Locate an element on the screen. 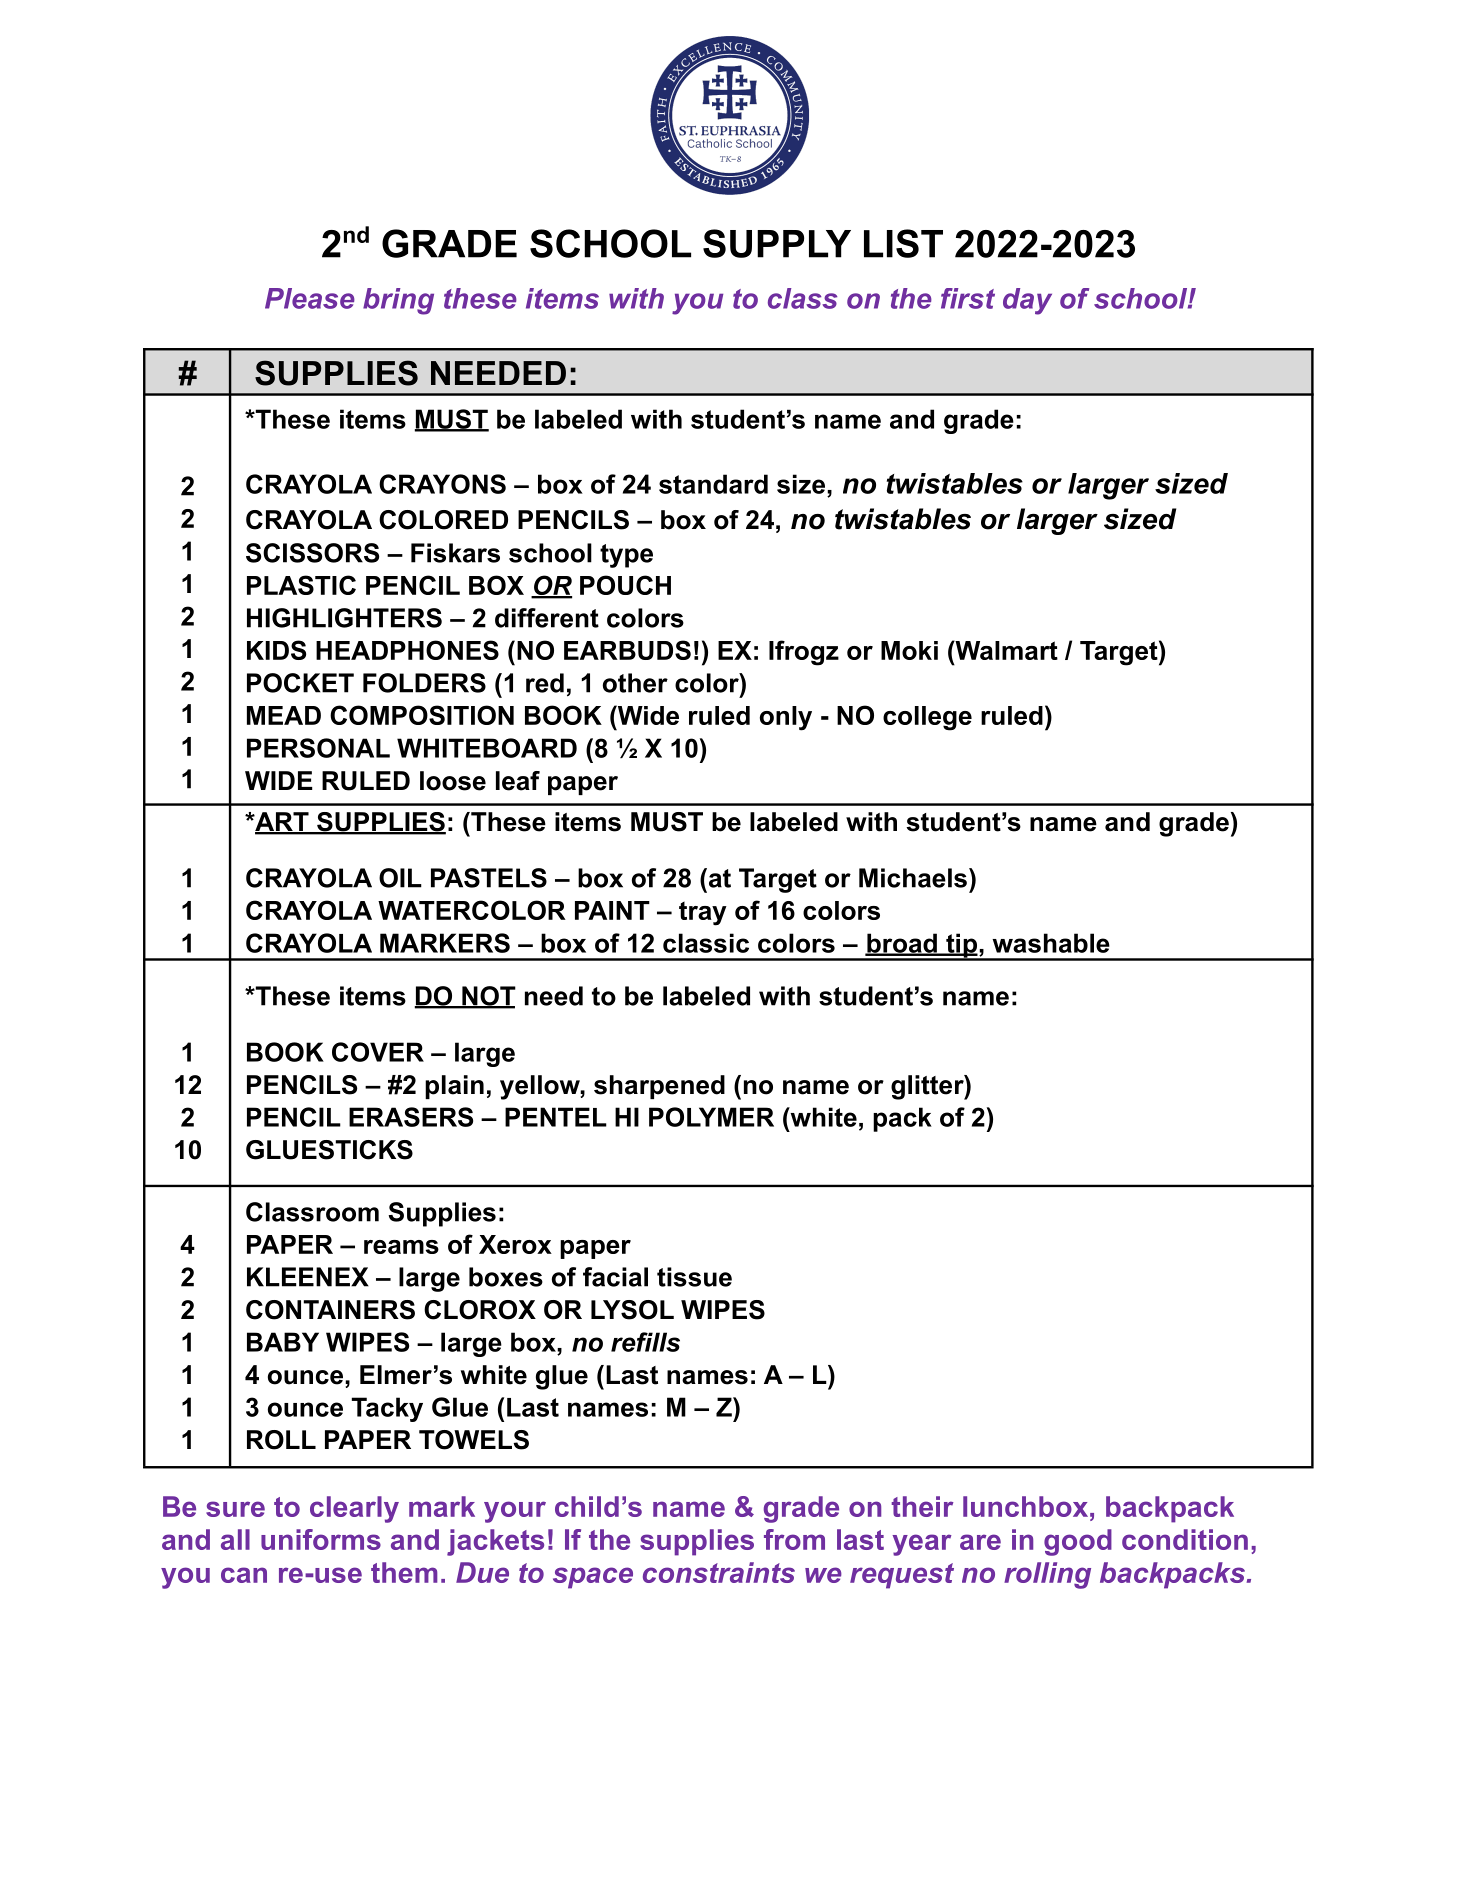 The image size is (1459, 1888). good is located at coordinates (1078, 1542).
